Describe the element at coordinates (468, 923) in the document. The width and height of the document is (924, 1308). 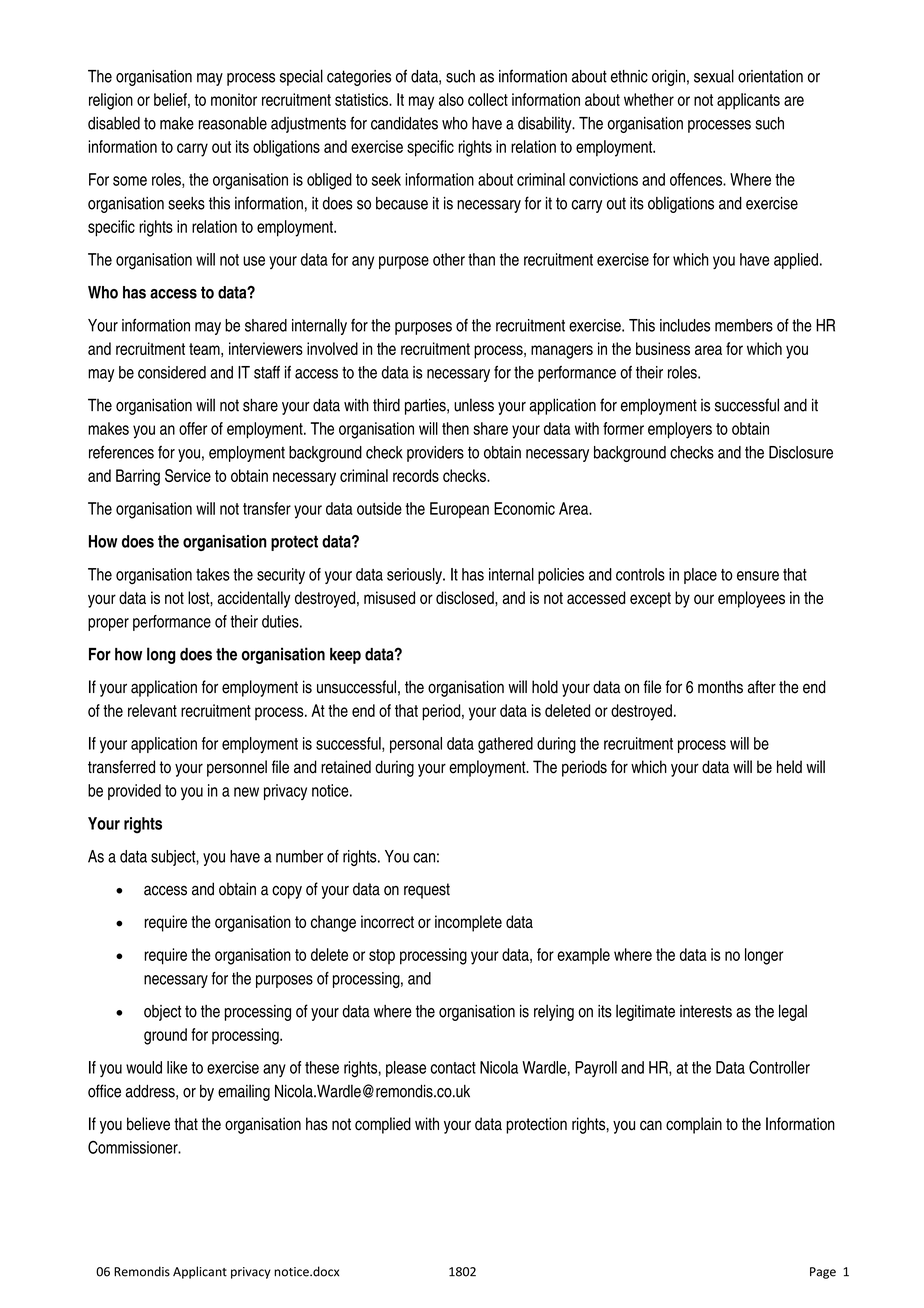
I see `incomplete` at that location.
